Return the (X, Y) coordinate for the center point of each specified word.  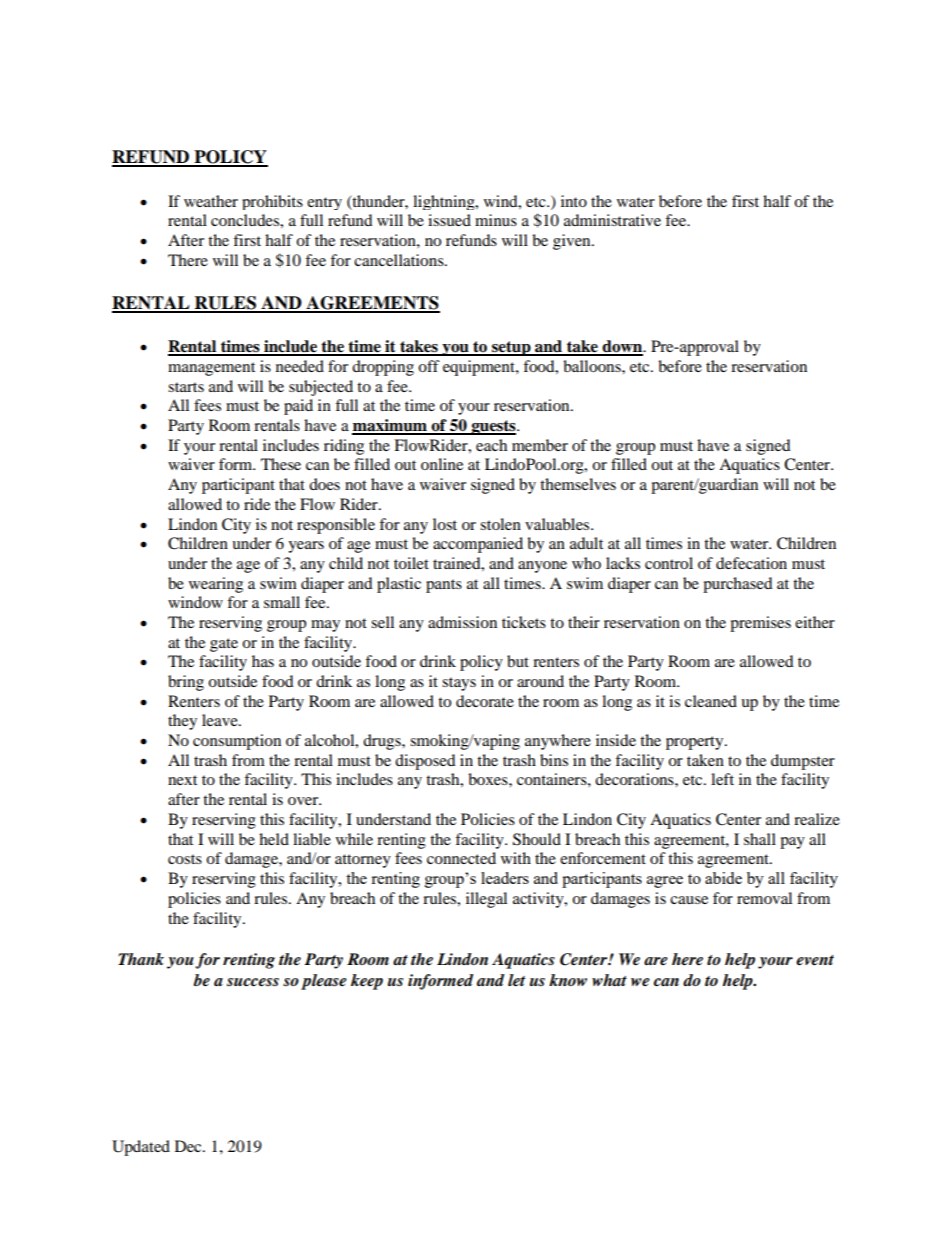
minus (496, 220)
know (568, 980)
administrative (612, 220)
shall (760, 839)
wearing (216, 585)
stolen (500, 524)
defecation (751, 563)
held (274, 839)
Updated (141, 1148)
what (609, 980)
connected (461, 858)
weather (211, 201)
